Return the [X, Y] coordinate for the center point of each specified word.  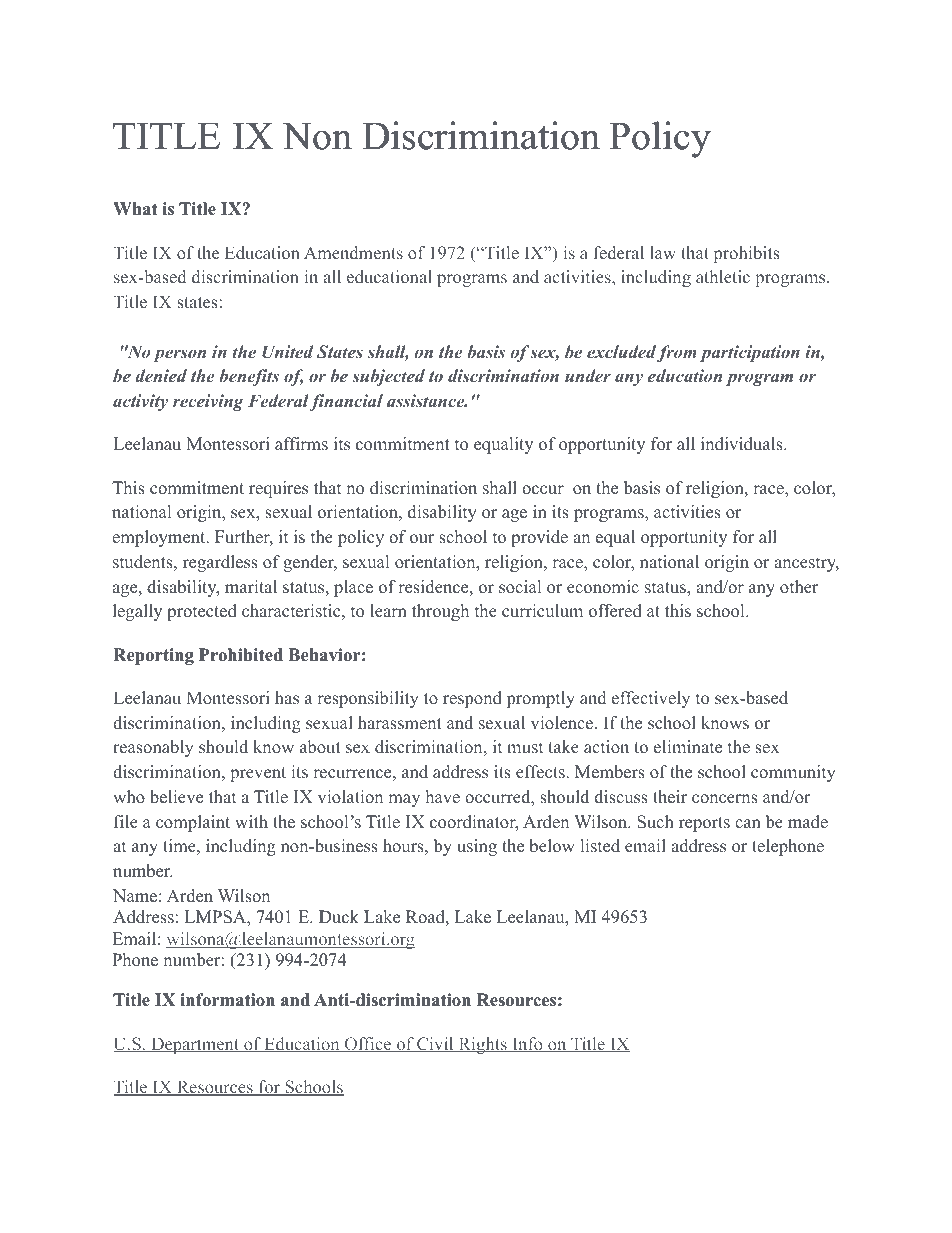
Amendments [353, 252]
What [135, 208]
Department [195, 1045]
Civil [435, 1044]
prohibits [747, 254]
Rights [482, 1045]
